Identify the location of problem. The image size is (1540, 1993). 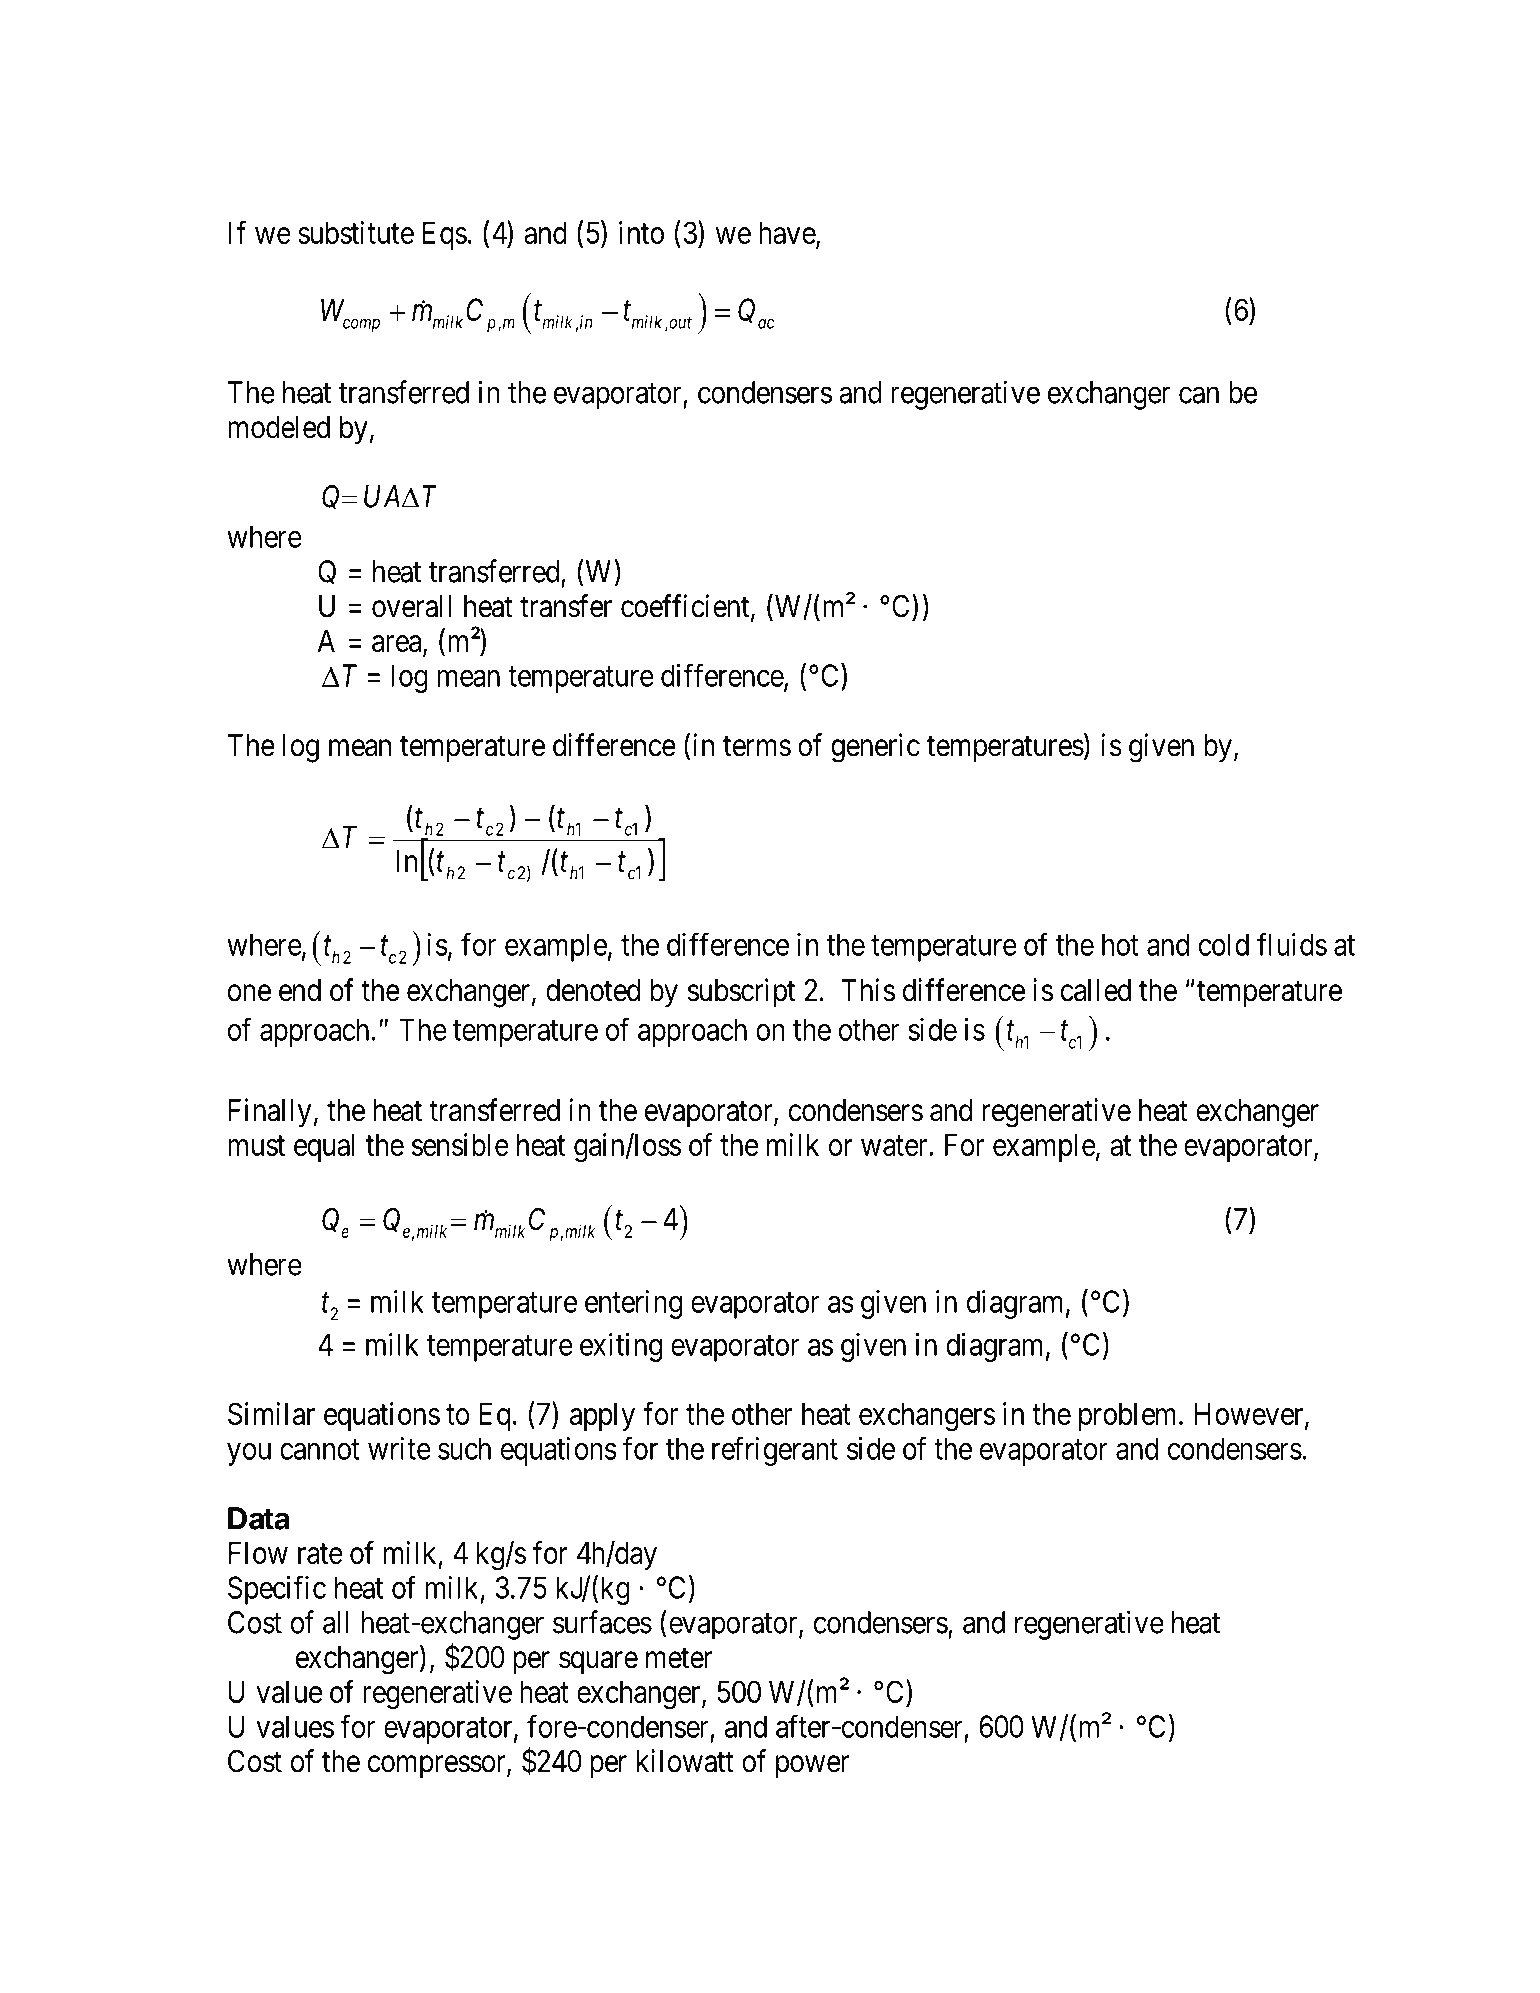
(1129, 1416).
